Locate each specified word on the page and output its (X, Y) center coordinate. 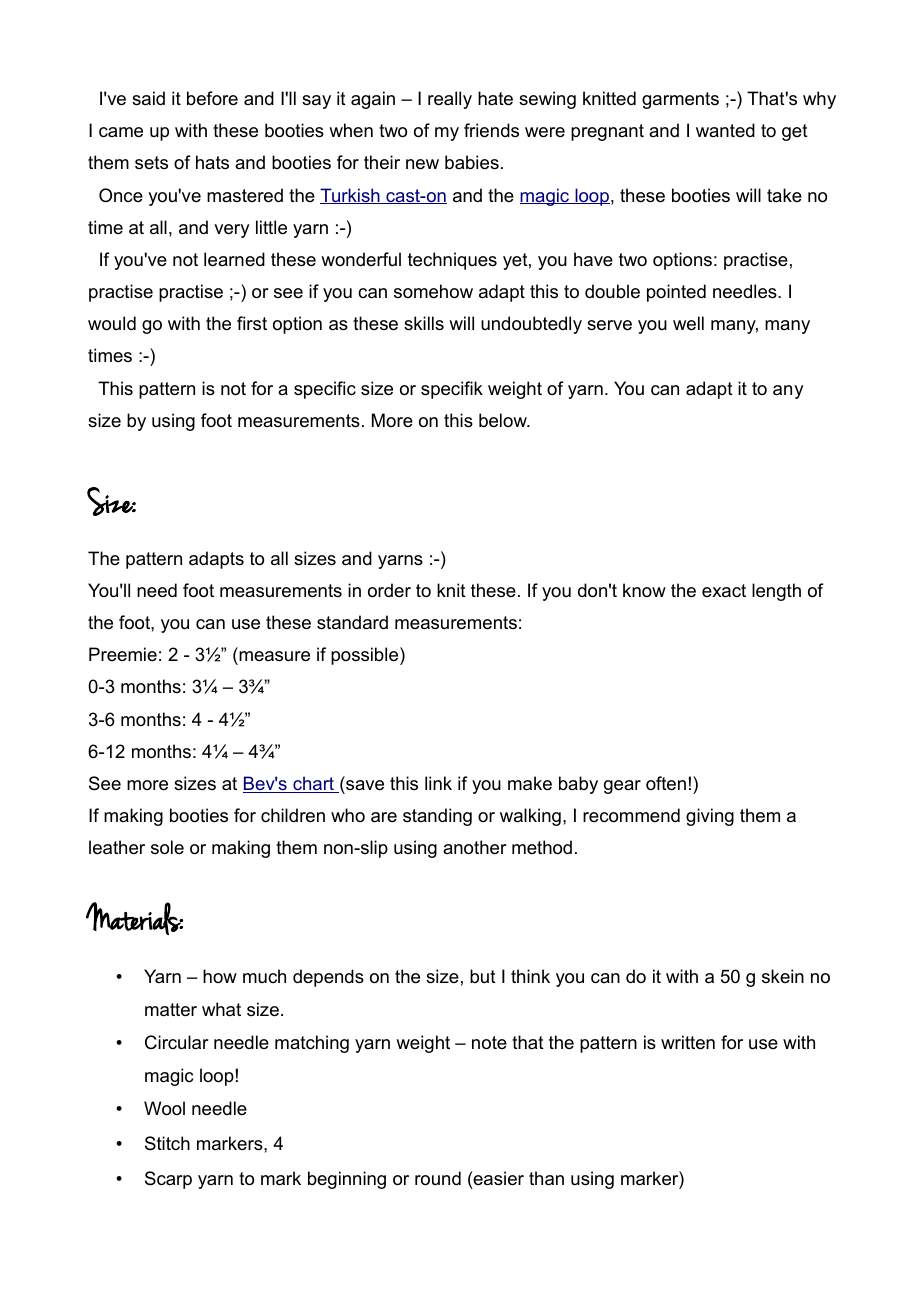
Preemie (123, 654)
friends (491, 130)
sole (167, 847)
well (688, 323)
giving (710, 817)
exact (724, 590)
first (252, 323)
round (438, 1178)
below (504, 420)
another (474, 847)
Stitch (167, 1143)
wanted (725, 130)
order (389, 590)
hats (212, 162)
